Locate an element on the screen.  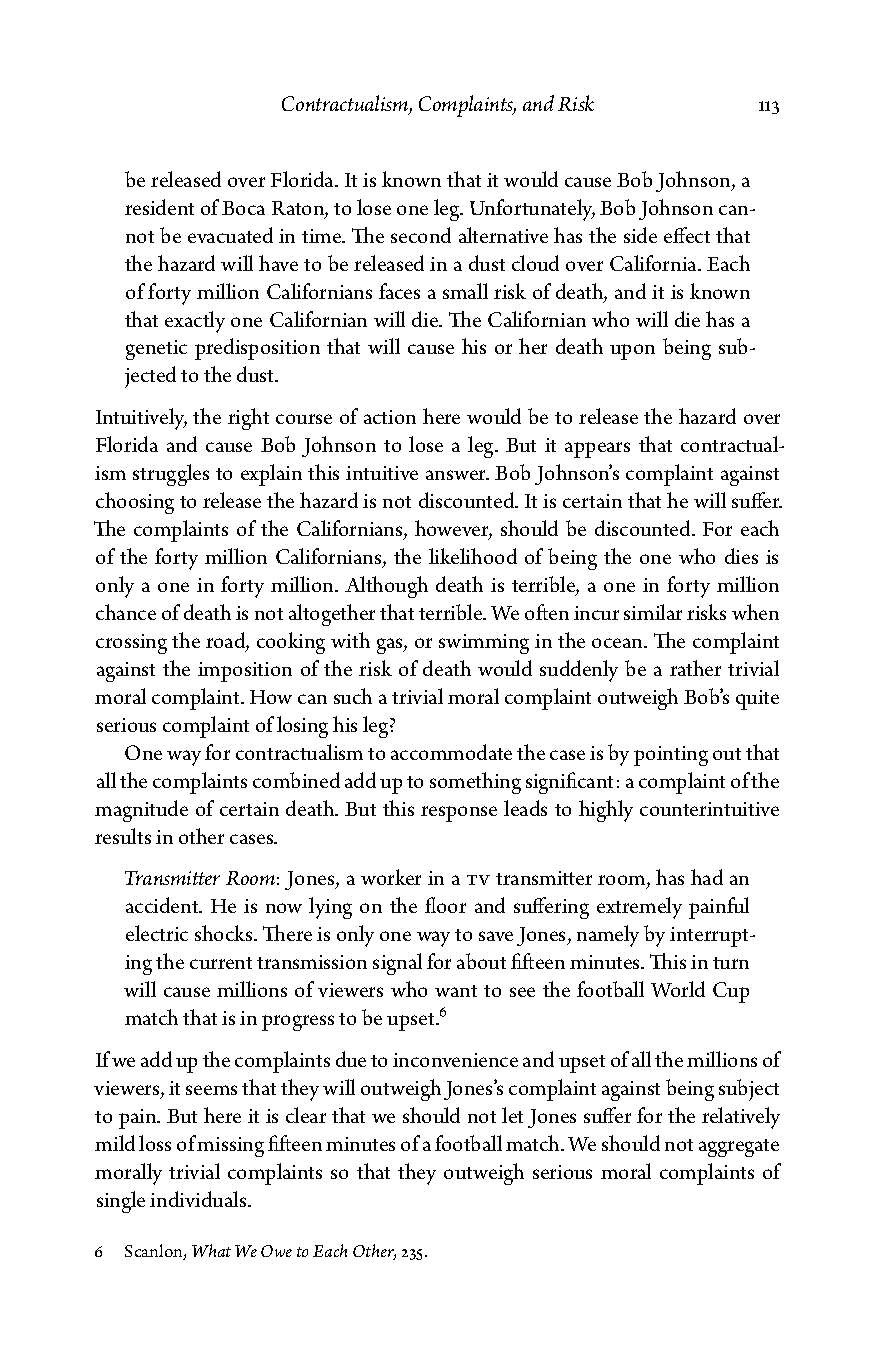
second is located at coordinates (421, 235).
